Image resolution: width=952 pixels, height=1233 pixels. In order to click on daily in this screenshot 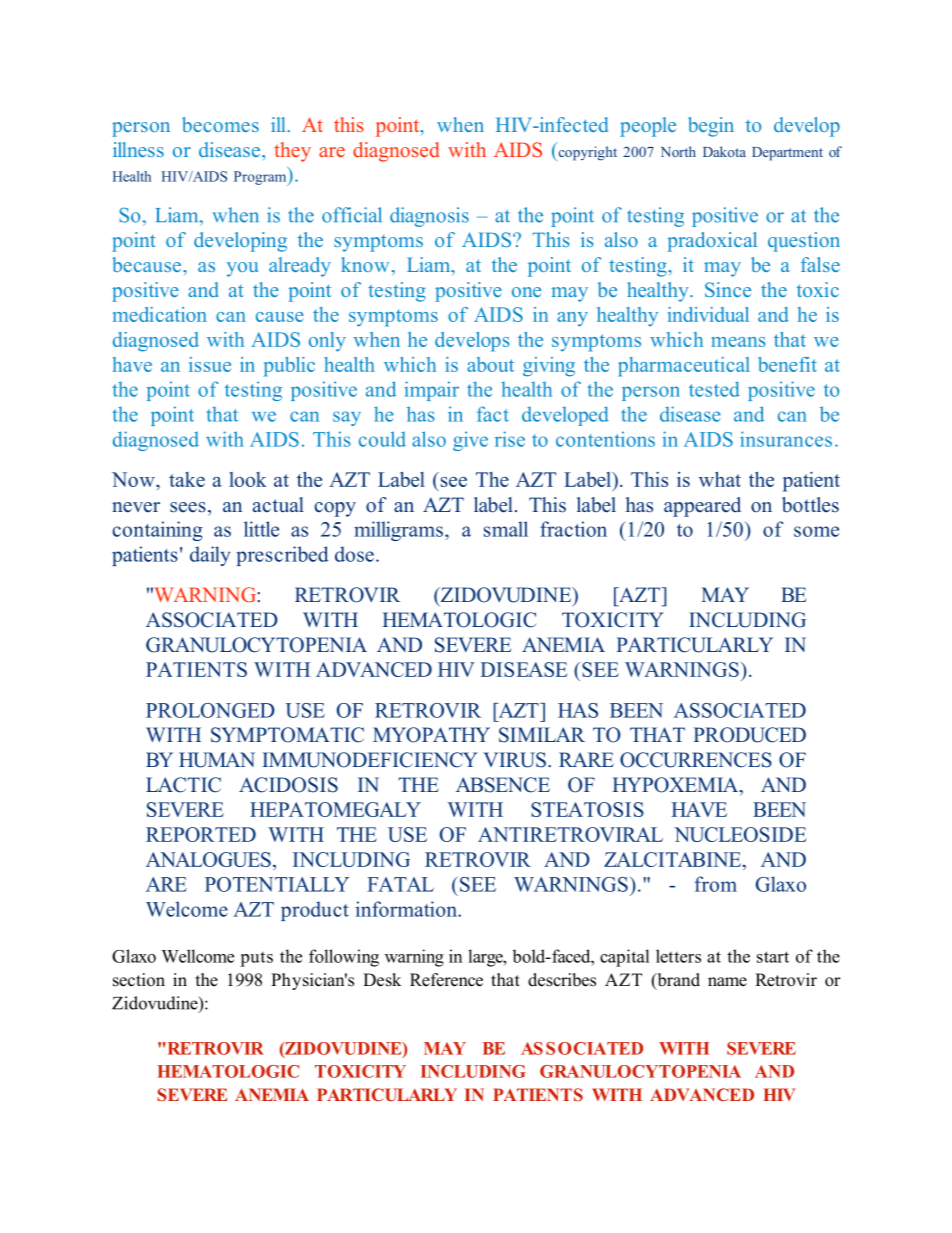, I will do `click(210, 556)`.
